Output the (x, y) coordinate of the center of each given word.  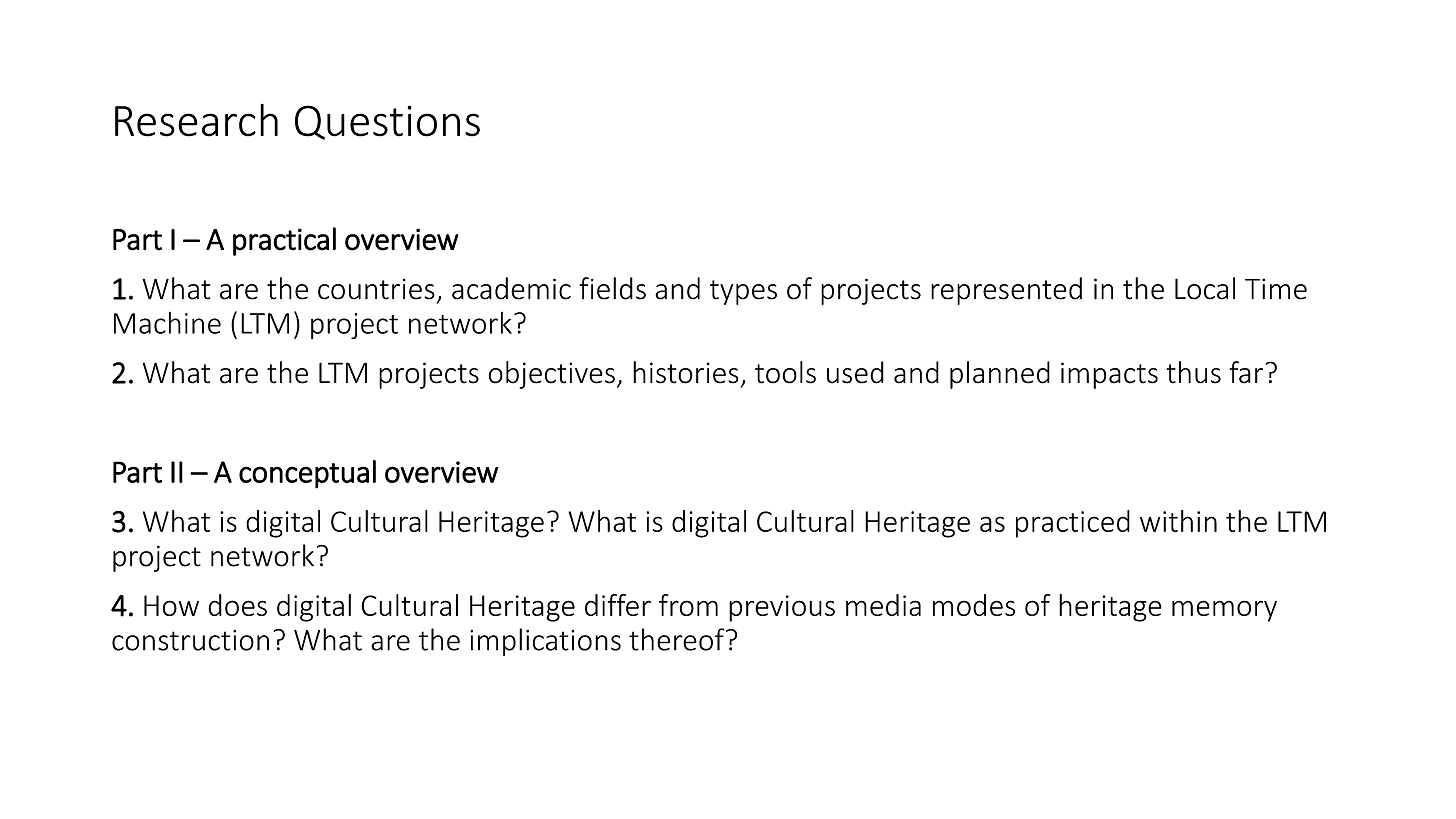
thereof (678, 639)
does (237, 605)
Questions (387, 122)
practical (284, 241)
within (1178, 521)
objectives (552, 375)
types (743, 292)
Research (196, 120)
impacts (1109, 375)
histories (686, 372)
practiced (1073, 524)
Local (1205, 288)
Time (1276, 289)
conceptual (307, 474)
